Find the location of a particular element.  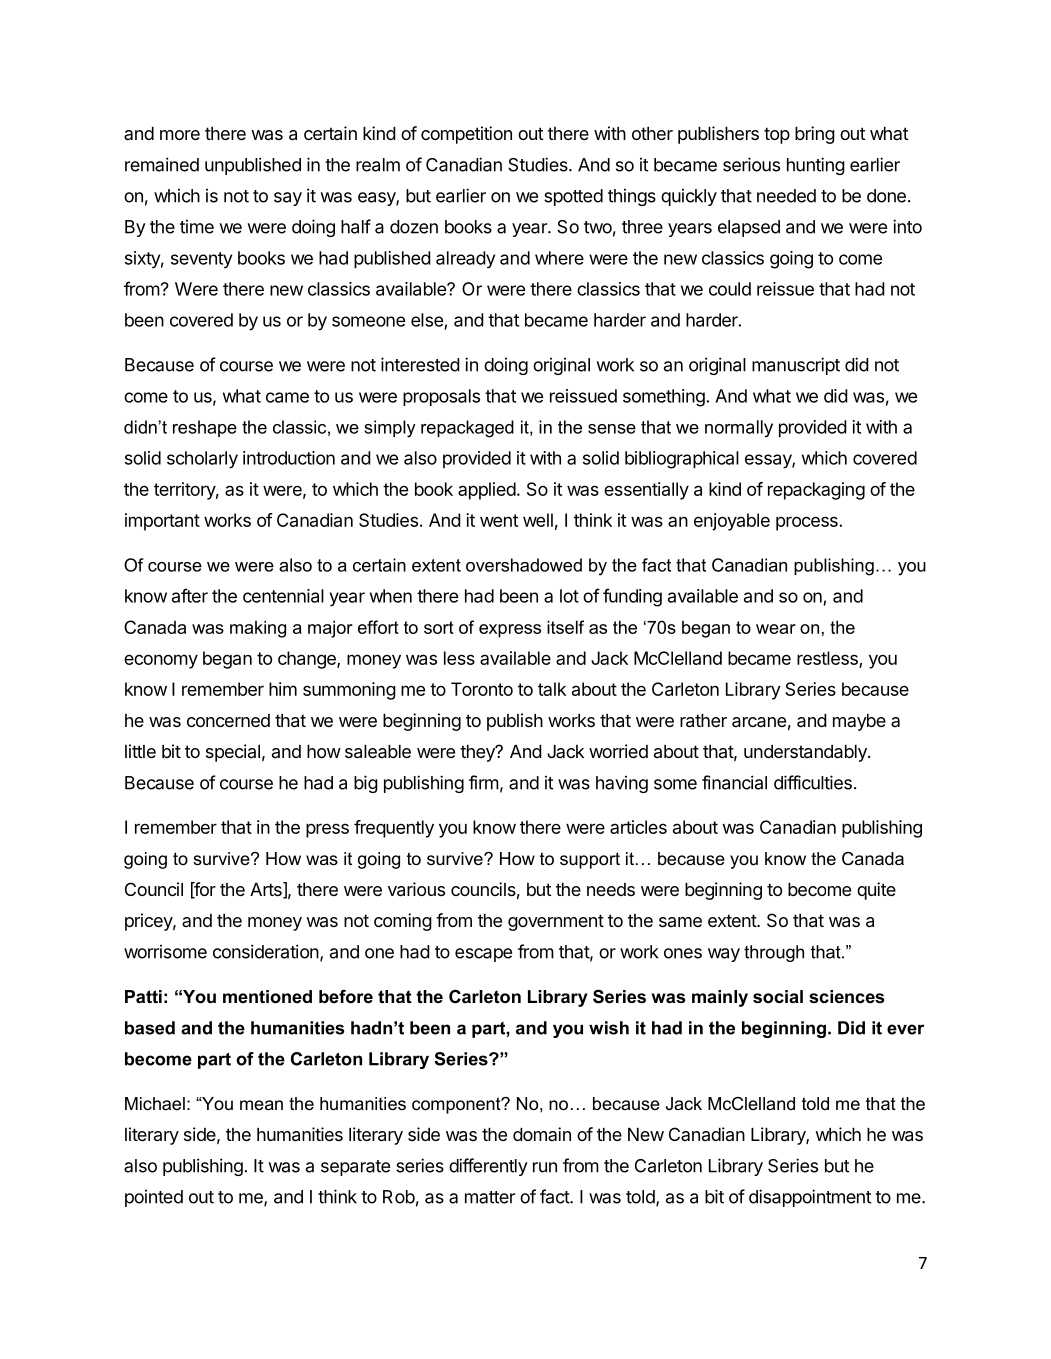

government is located at coordinates (556, 922).
